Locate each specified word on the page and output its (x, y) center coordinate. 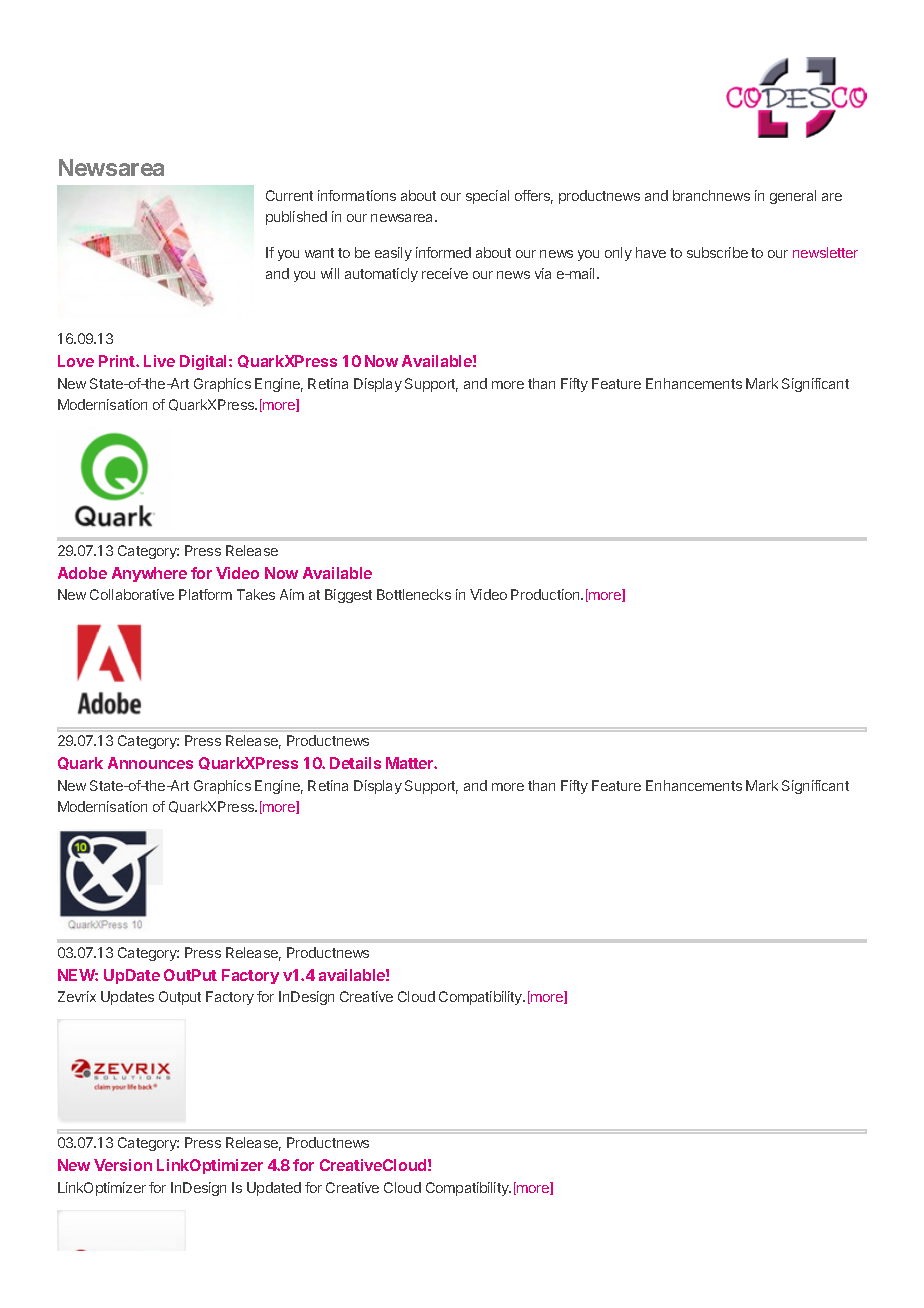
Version (123, 1165)
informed (443, 252)
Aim (292, 594)
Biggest (348, 596)
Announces (150, 763)
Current (289, 195)
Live (159, 361)
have (651, 252)
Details (355, 763)
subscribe (717, 252)
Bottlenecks (414, 594)
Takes (256, 594)
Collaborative (132, 594)
